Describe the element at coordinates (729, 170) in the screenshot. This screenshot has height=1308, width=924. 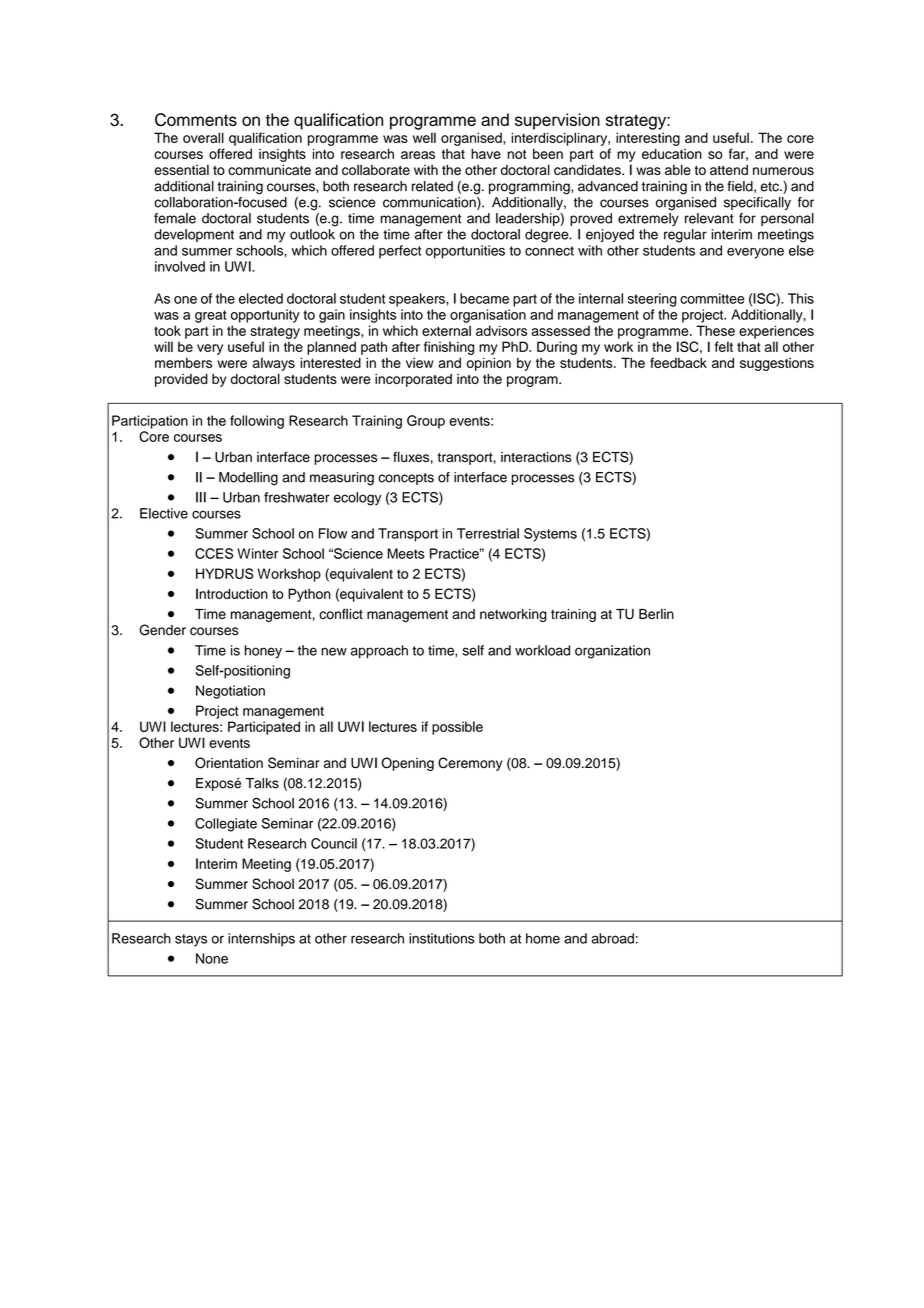
I see `attend` at that location.
